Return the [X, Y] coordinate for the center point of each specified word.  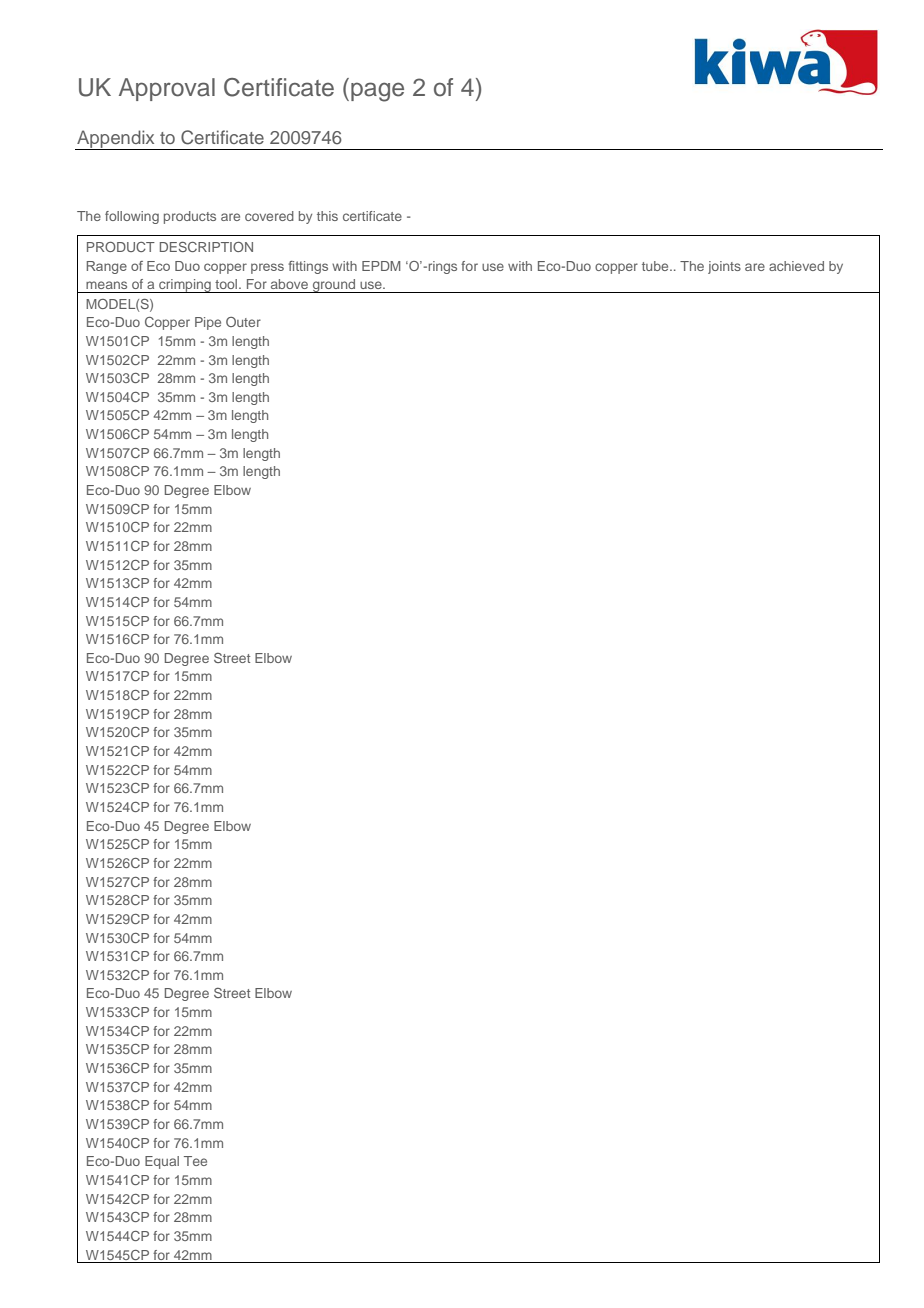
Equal [162, 1162]
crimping [185, 286]
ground [334, 286]
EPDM [381, 266]
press [267, 268]
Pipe [208, 323]
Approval [167, 89]
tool [227, 284]
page [377, 92]
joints [724, 267]
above [289, 284]
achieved [796, 266]
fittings [308, 267]
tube [656, 266]
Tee [195, 1161]
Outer [243, 322]
